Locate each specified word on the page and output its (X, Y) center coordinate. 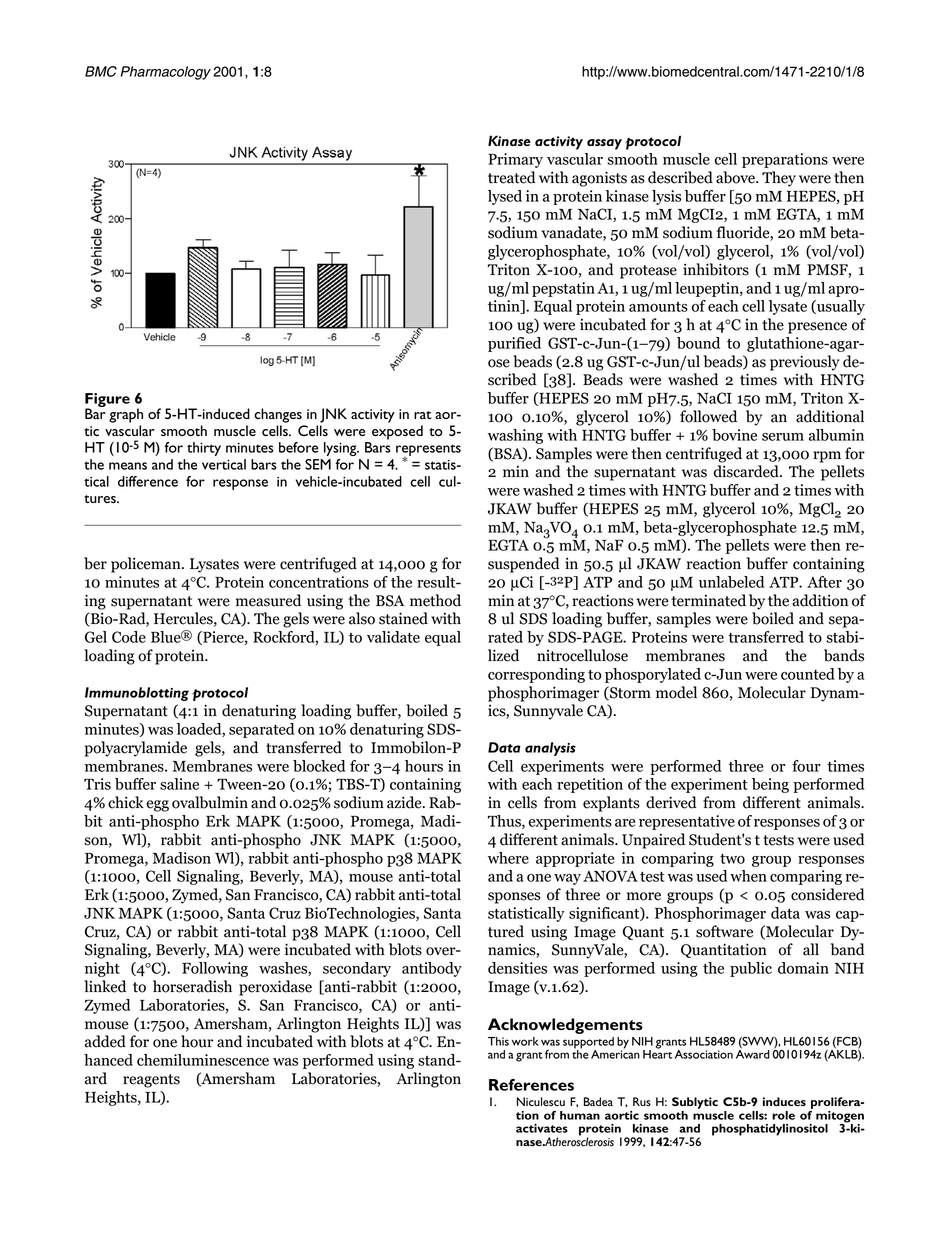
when (748, 876)
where (508, 858)
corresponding (536, 675)
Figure (107, 401)
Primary (515, 160)
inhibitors (716, 269)
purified (514, 344)
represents (428, 451)
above (736, 177)
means (128, 466)
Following (215, 969)
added (105, 1041)
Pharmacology (166, 73)
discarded (747, 471)
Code (129, 637)
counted (808, 674)
